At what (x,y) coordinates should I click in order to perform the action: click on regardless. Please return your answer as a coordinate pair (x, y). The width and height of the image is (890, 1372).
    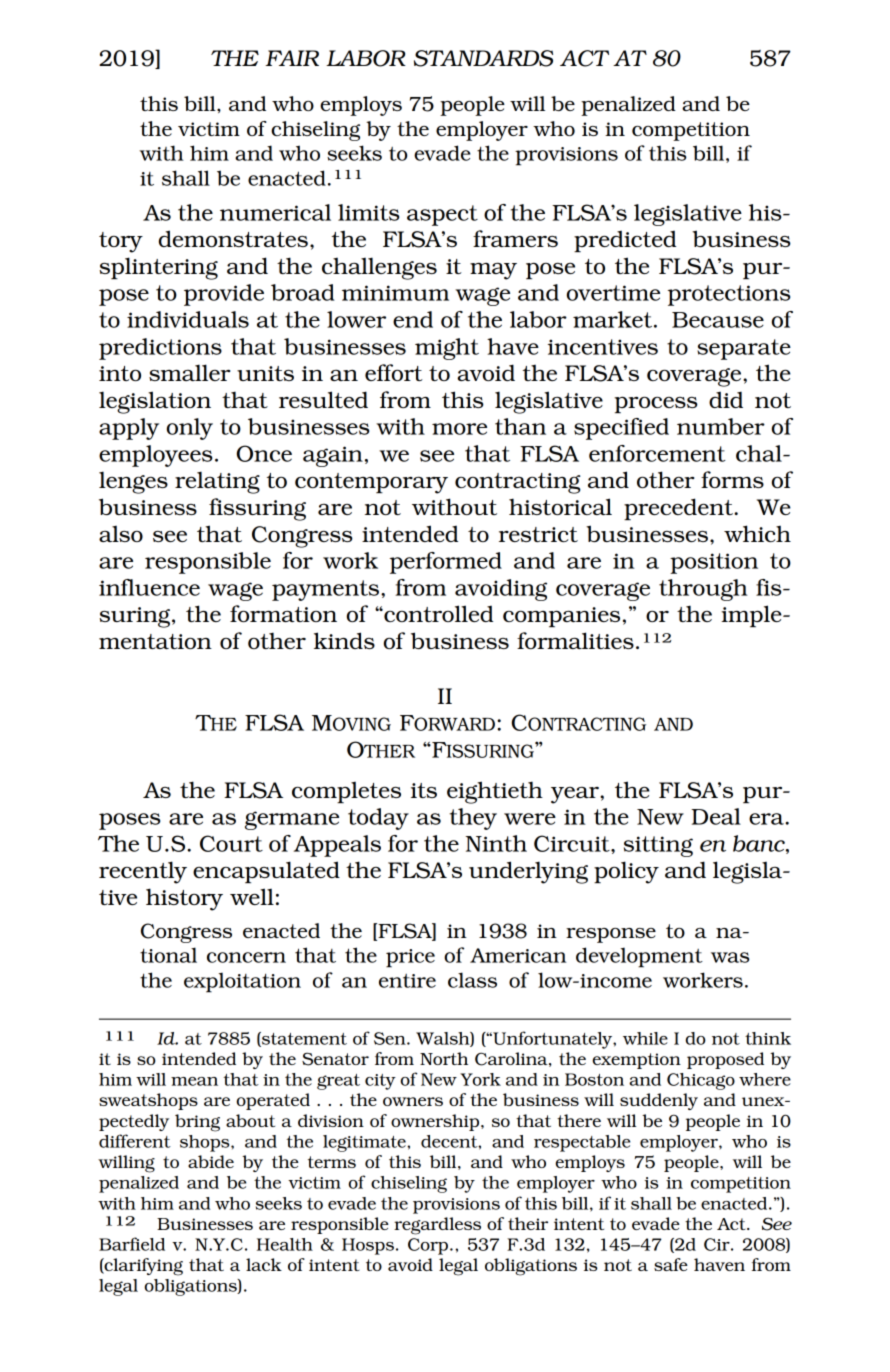
    Looking at the image, I should click on (437, 1226).
